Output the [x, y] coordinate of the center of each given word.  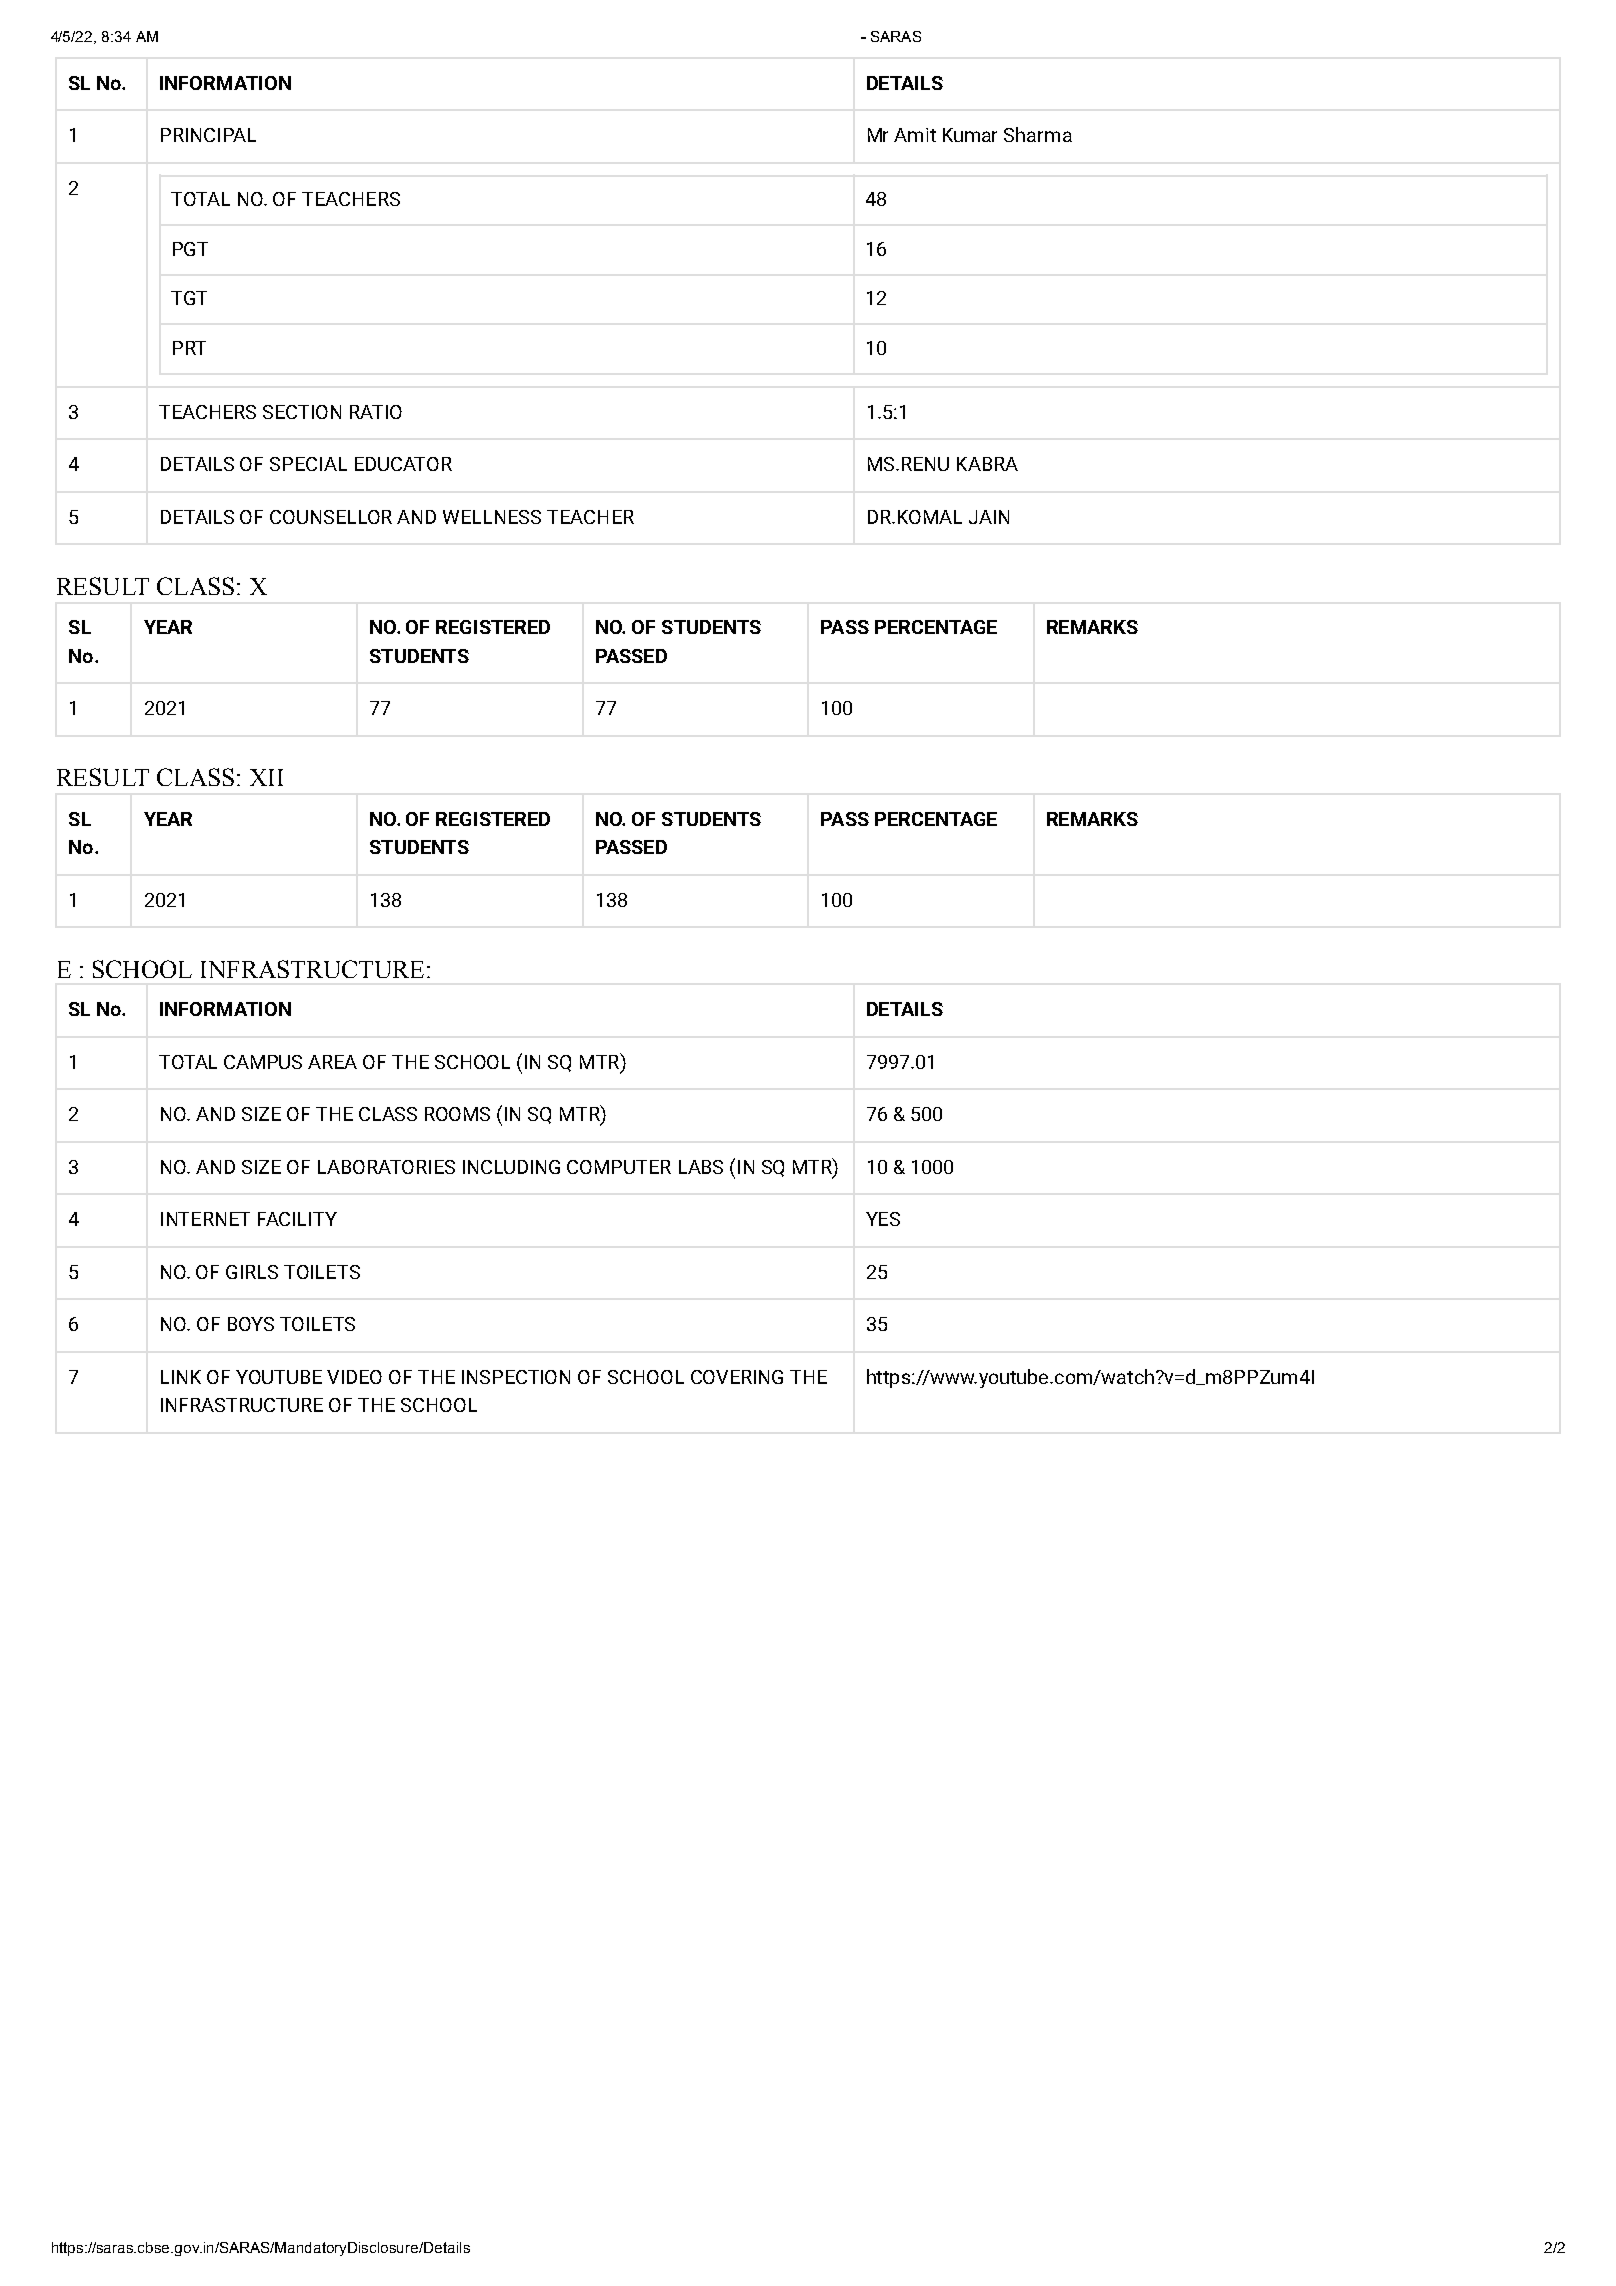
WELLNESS [492, 517]
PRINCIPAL [208, 135]
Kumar [970, 135]
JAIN [989, 517]
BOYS [251, 1324]
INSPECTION [516, 1377]
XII [266, 777]
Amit [915, 135]
